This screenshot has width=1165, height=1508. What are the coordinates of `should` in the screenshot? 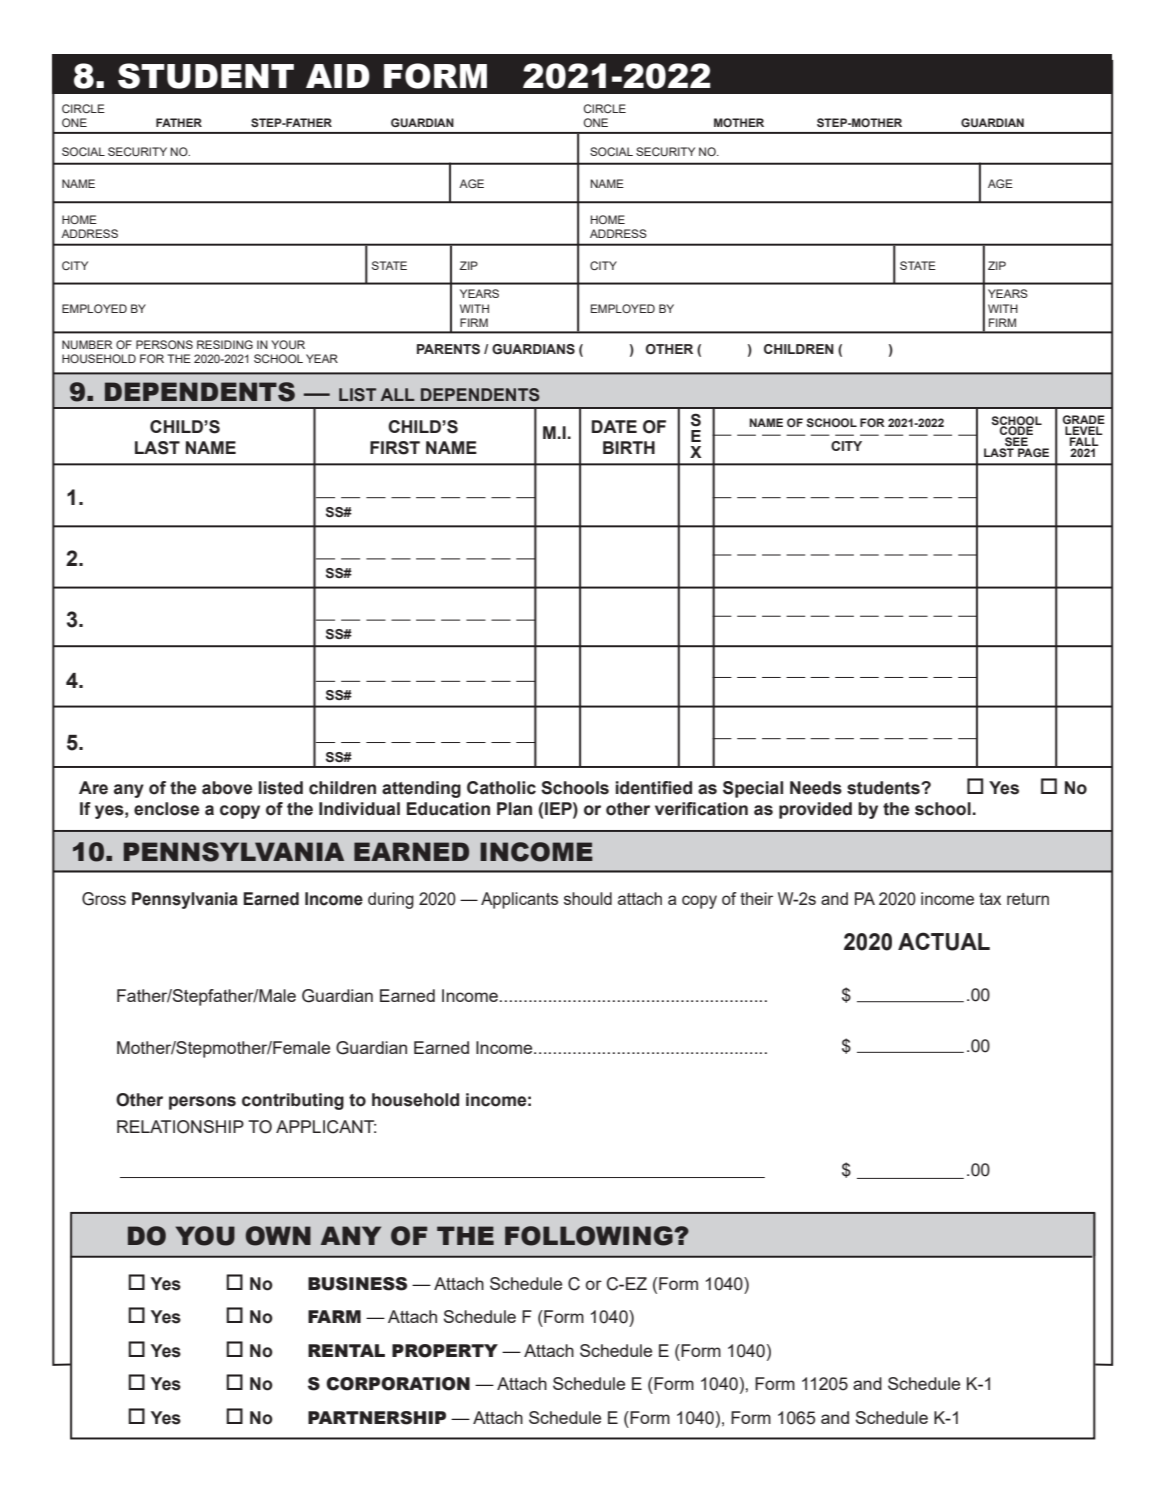 It's located at (588, 898).
